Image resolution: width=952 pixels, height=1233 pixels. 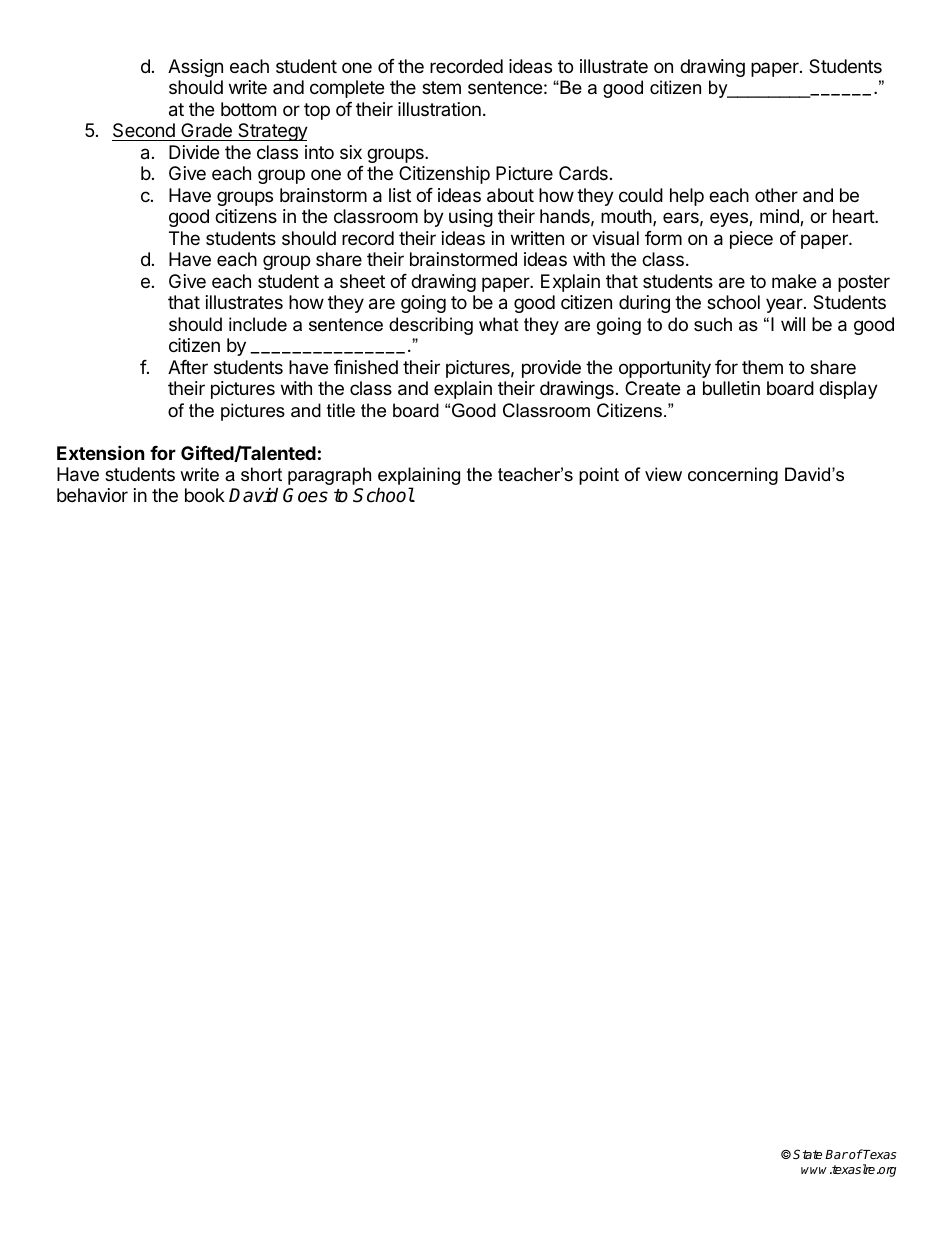 I want to click on them, so click(x=762, y=367).
